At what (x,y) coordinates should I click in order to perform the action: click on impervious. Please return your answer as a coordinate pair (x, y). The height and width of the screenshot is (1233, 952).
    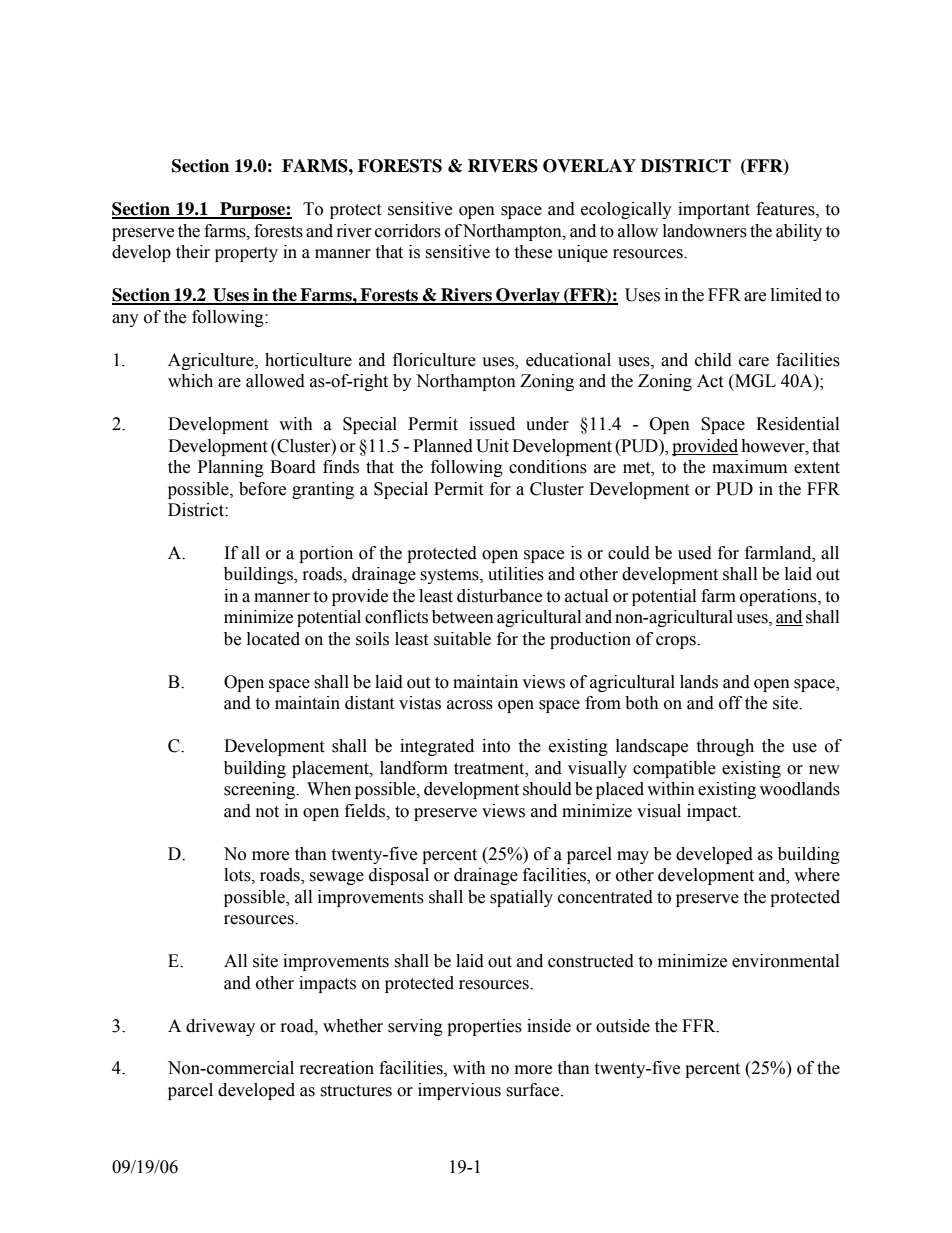
    Looking at the image, I should click on (459, 1091).
